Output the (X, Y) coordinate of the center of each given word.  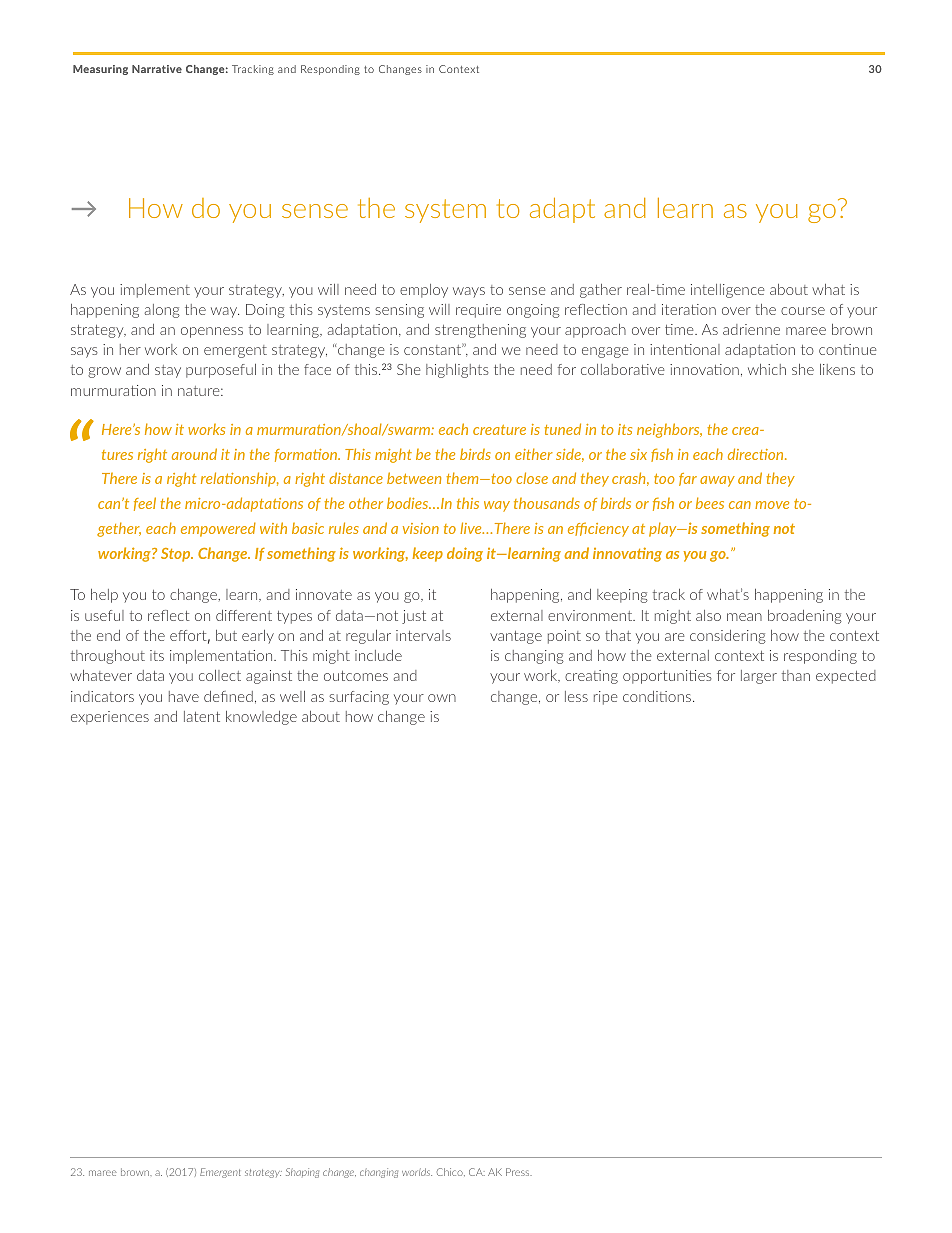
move (772, 505)
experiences (110, 718)
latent (202, 716)
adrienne (751, 329)
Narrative (157, 69)
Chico (451, 1172)
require (478, 311)
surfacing (359, 698)
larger (759, 677)
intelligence (727, 291)
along (162, 311)
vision (421, 528)
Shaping (302, 1173)
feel (145, 504)
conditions (658, 696)
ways (469, 292)
